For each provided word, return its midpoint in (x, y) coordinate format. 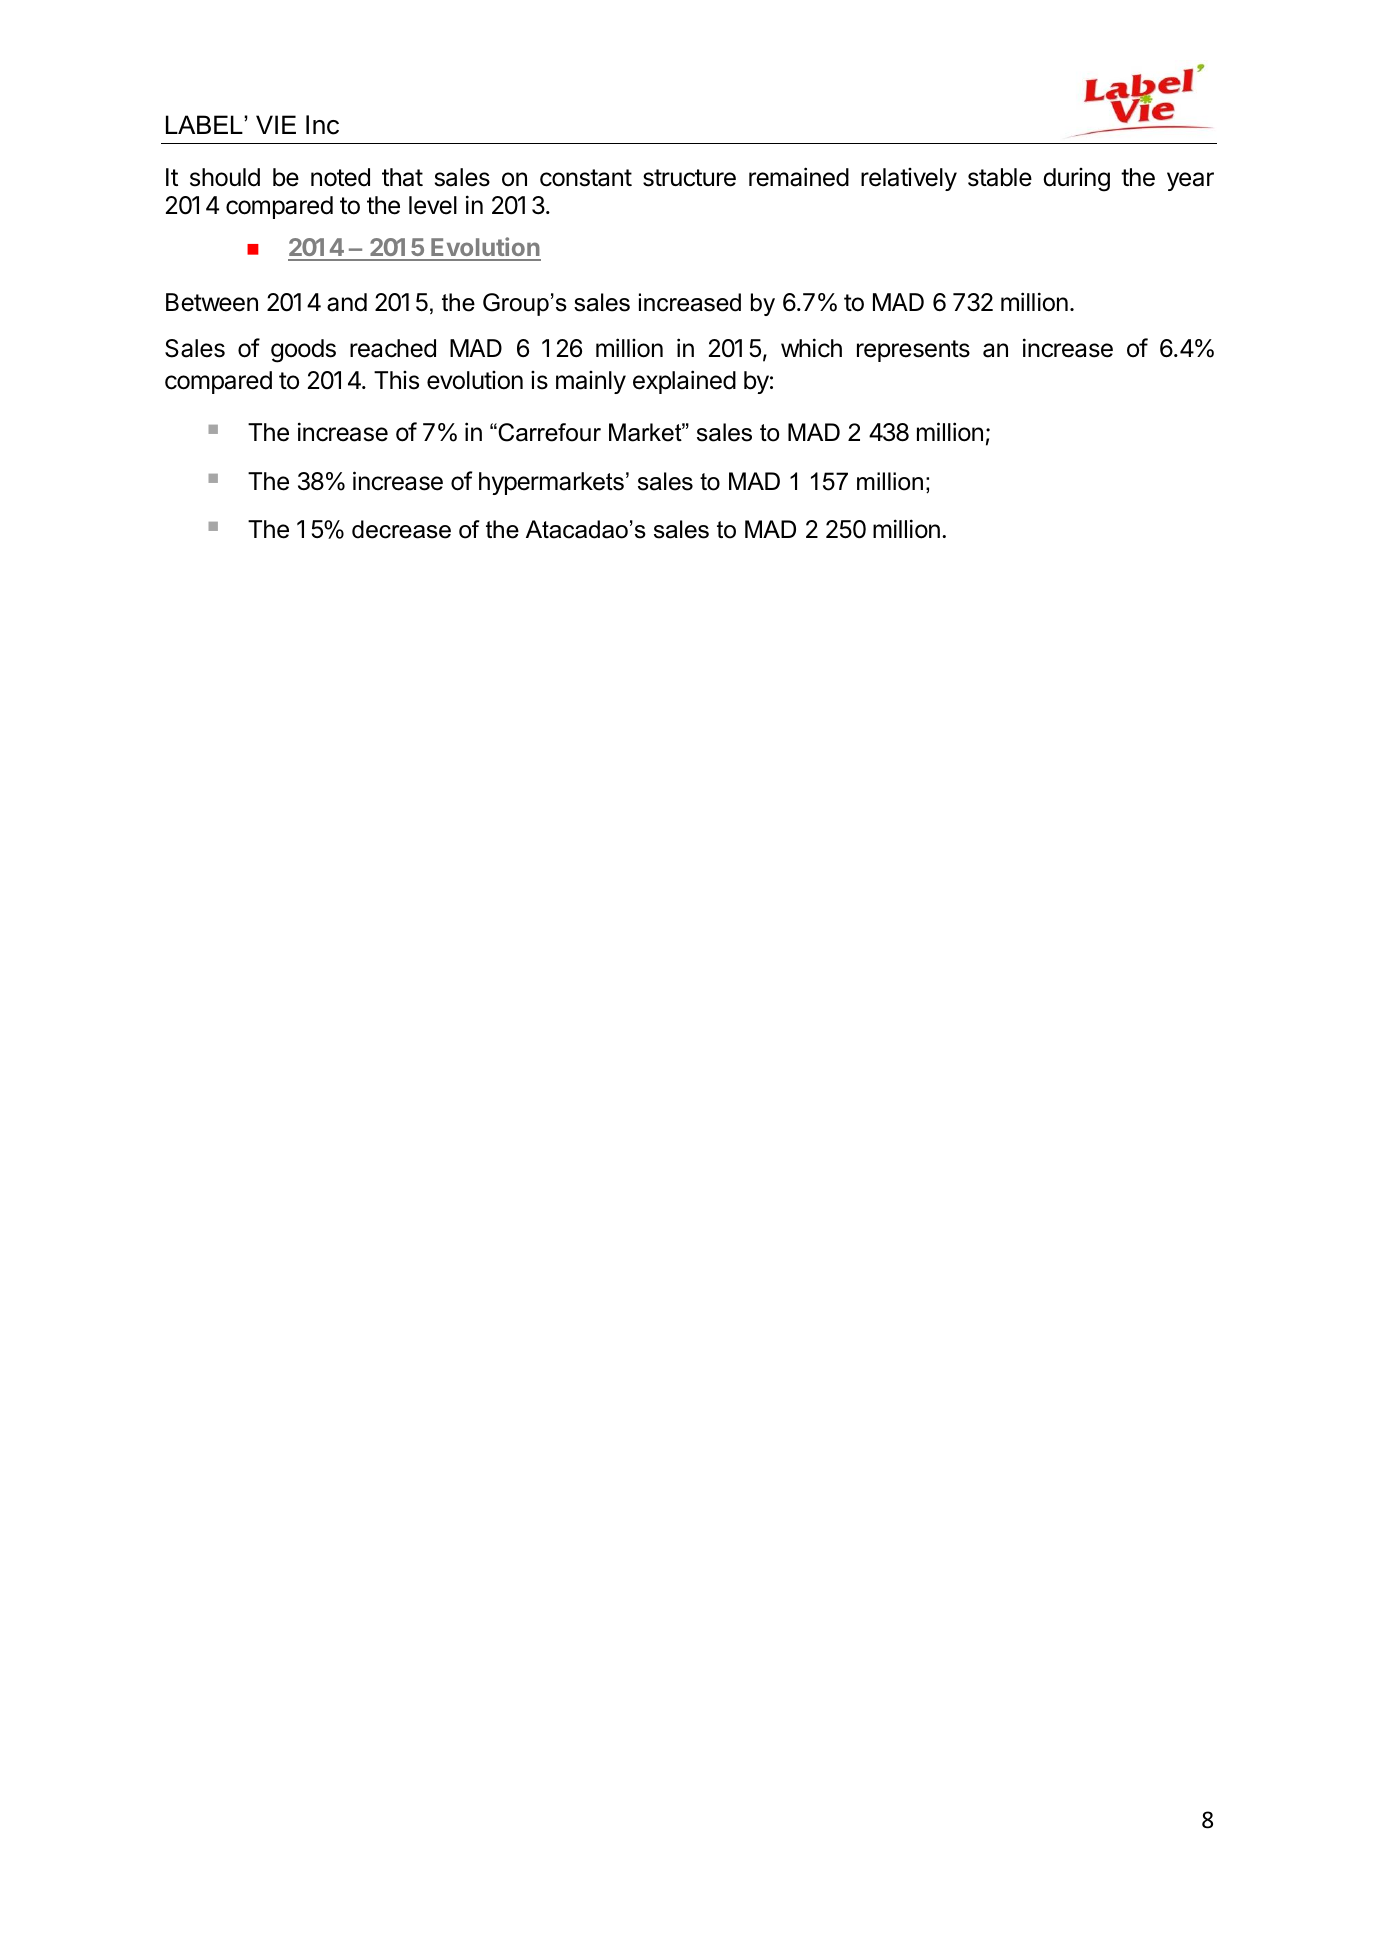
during (1076, 180)
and (347, 302)
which (811, 348)
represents (913, 351)
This (396, 380)
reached (393, 348)
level (433, 205)
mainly (591, 382)
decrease (401, 529)
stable (1000, 177)
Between (212, 302)
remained (799, 177)
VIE (276, 124)
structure (689, 178)
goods (303, 351)
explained (684, 382)
